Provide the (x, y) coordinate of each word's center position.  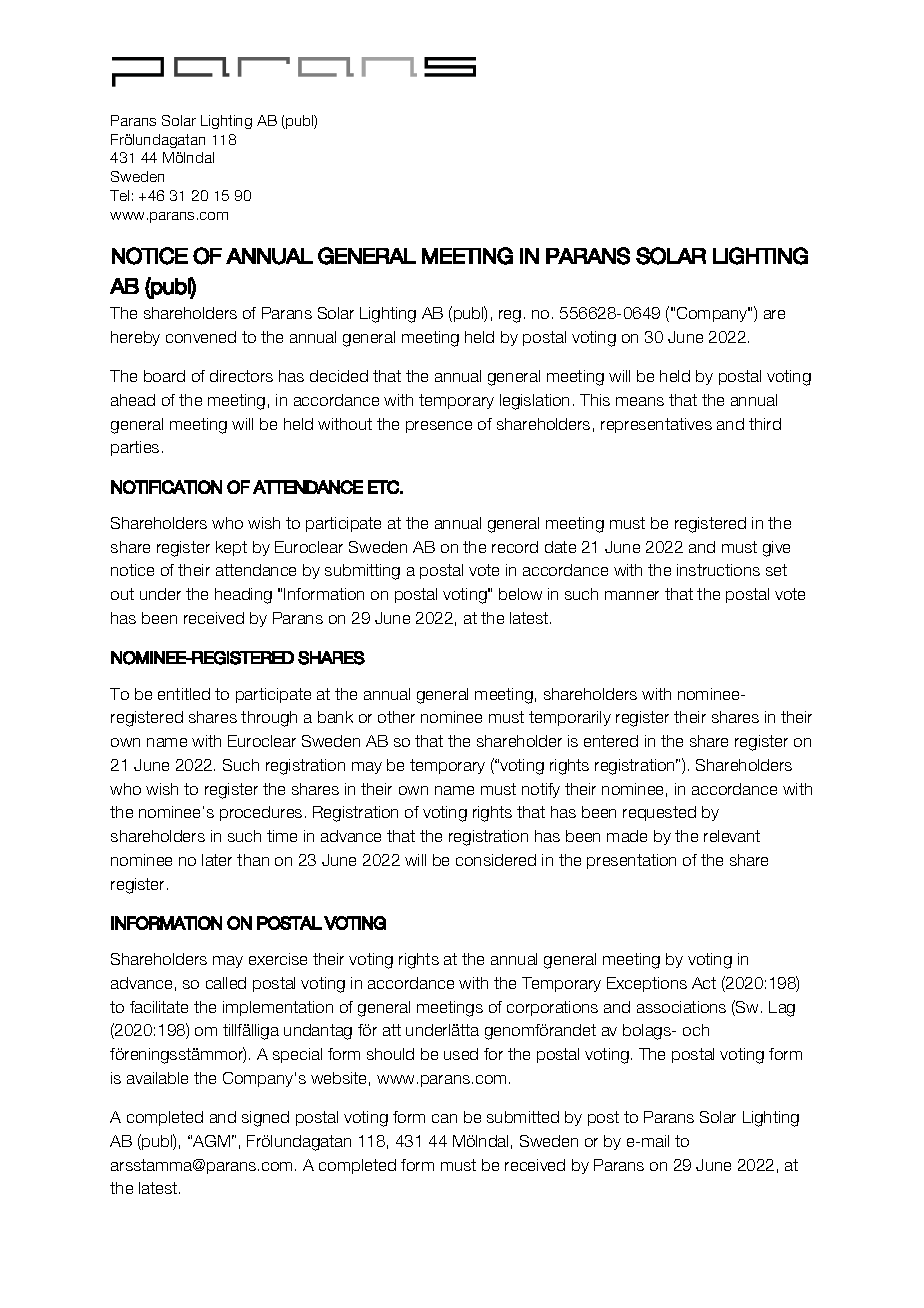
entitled (184, 694)
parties (135, 448)
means (640, 401)
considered (496, 860)
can (444, 1118)
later (217, 860)
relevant (732, 836)
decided (339, 376)
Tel (119, 195)
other (396, 717)
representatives (656, 425)
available (157, 1078)
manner (632, 595)
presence (439, 427)
